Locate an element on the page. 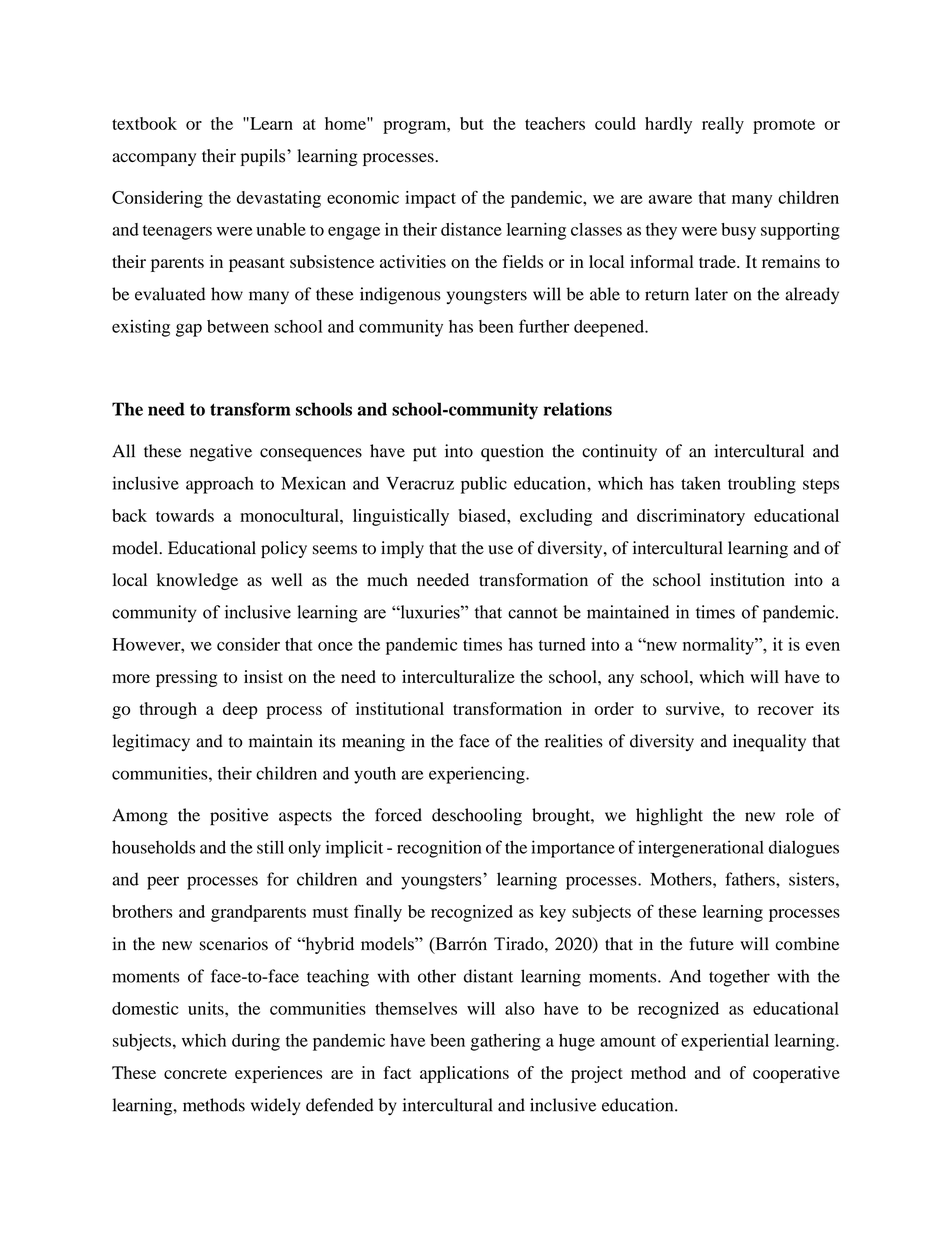  concrete is located at coordinates (195, 1073).
